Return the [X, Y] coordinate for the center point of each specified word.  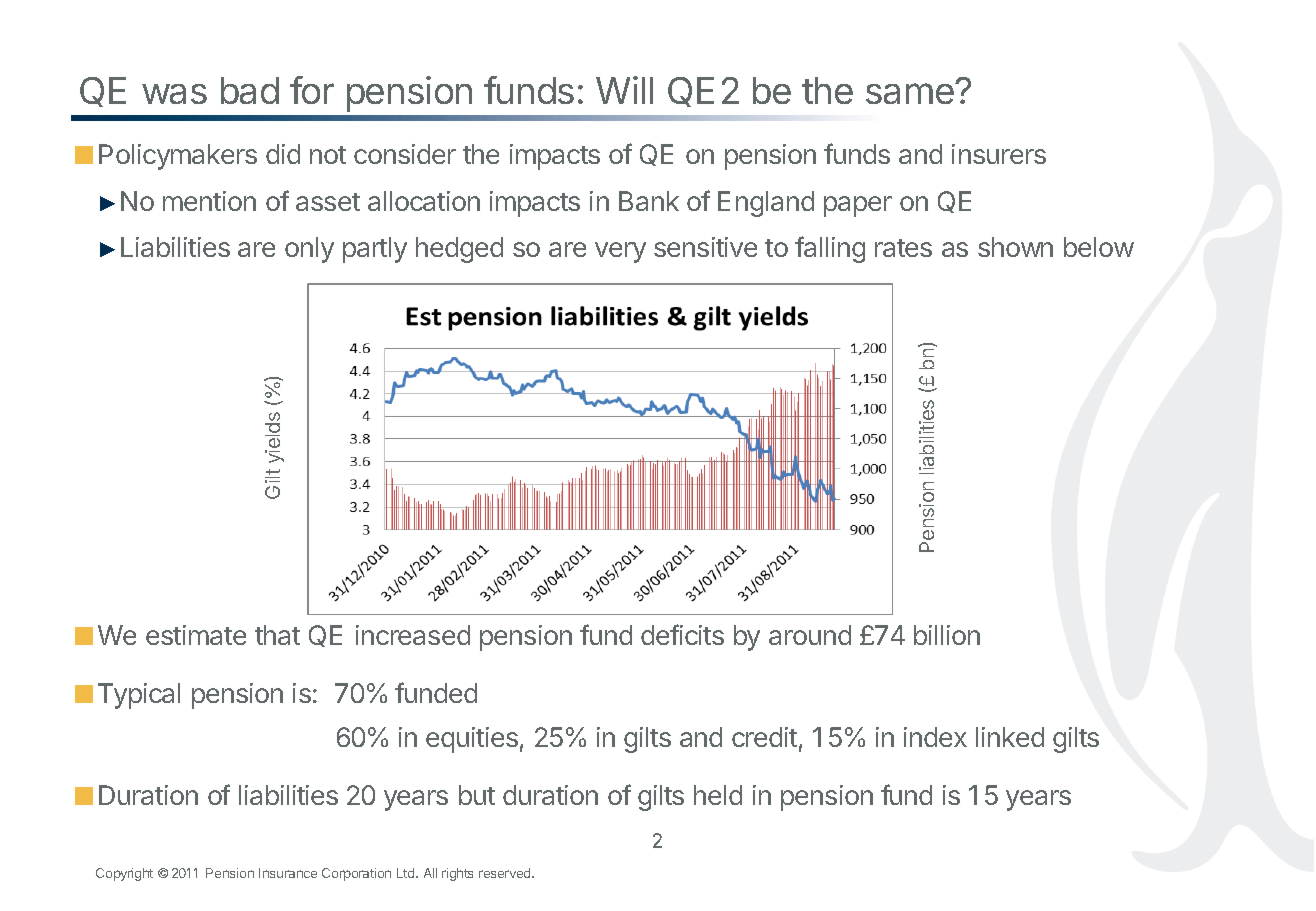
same [911, 93]
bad [250, 90]
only [309, 250]
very [620, 252]
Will [624, 90]
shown [1015, 247]
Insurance [288, 873]
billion [947, 635]
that [277, 635]
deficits [682, 634]
